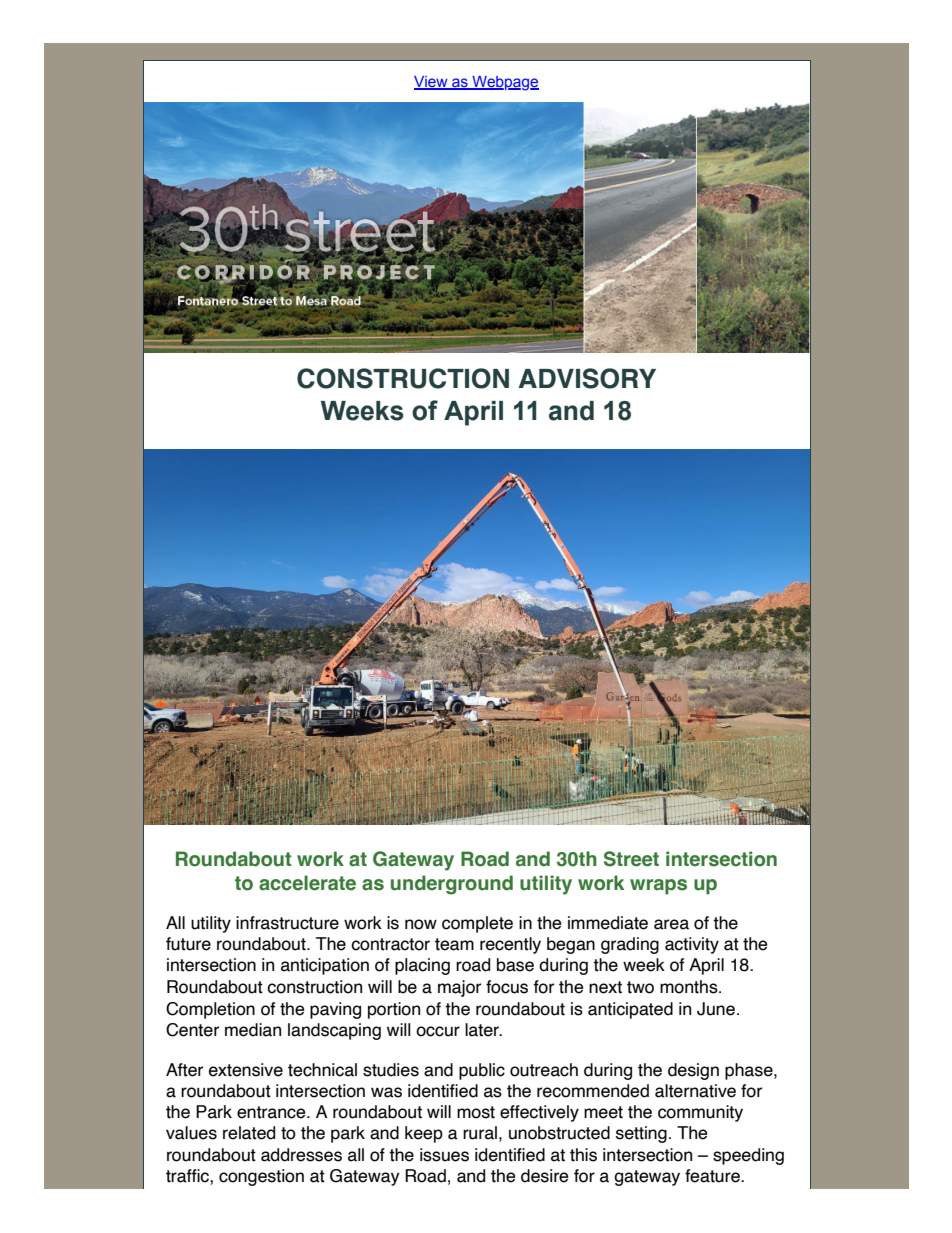  I want to click on View, so click(432, 83).
